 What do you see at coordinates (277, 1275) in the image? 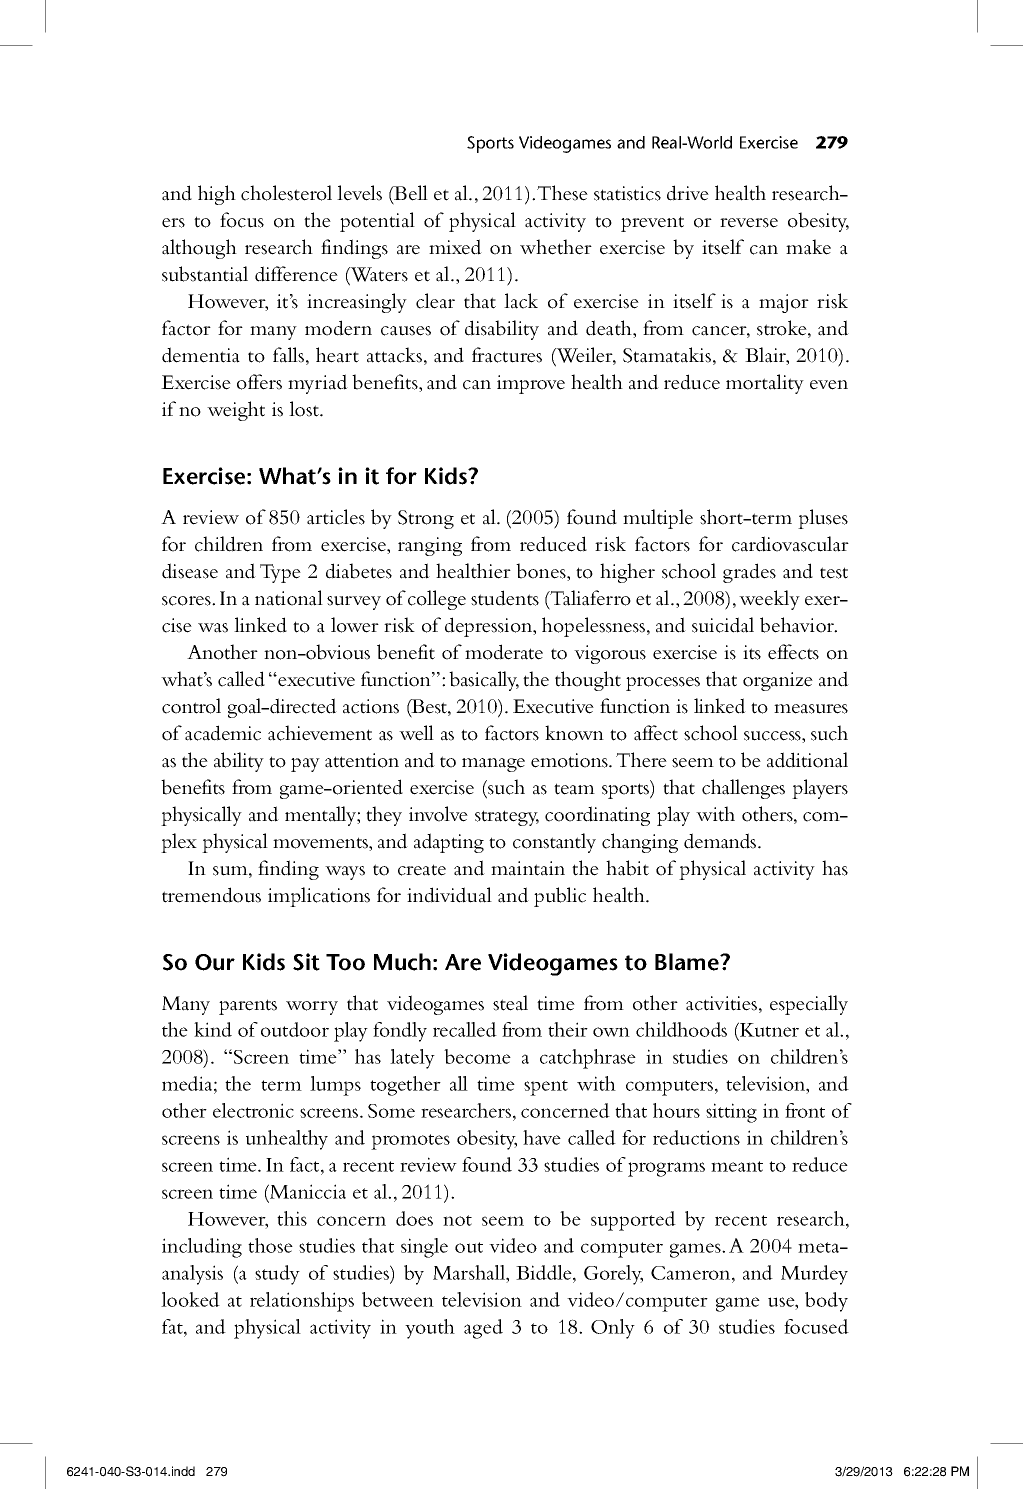
I see `study` at bounding box center [277, 1275].
